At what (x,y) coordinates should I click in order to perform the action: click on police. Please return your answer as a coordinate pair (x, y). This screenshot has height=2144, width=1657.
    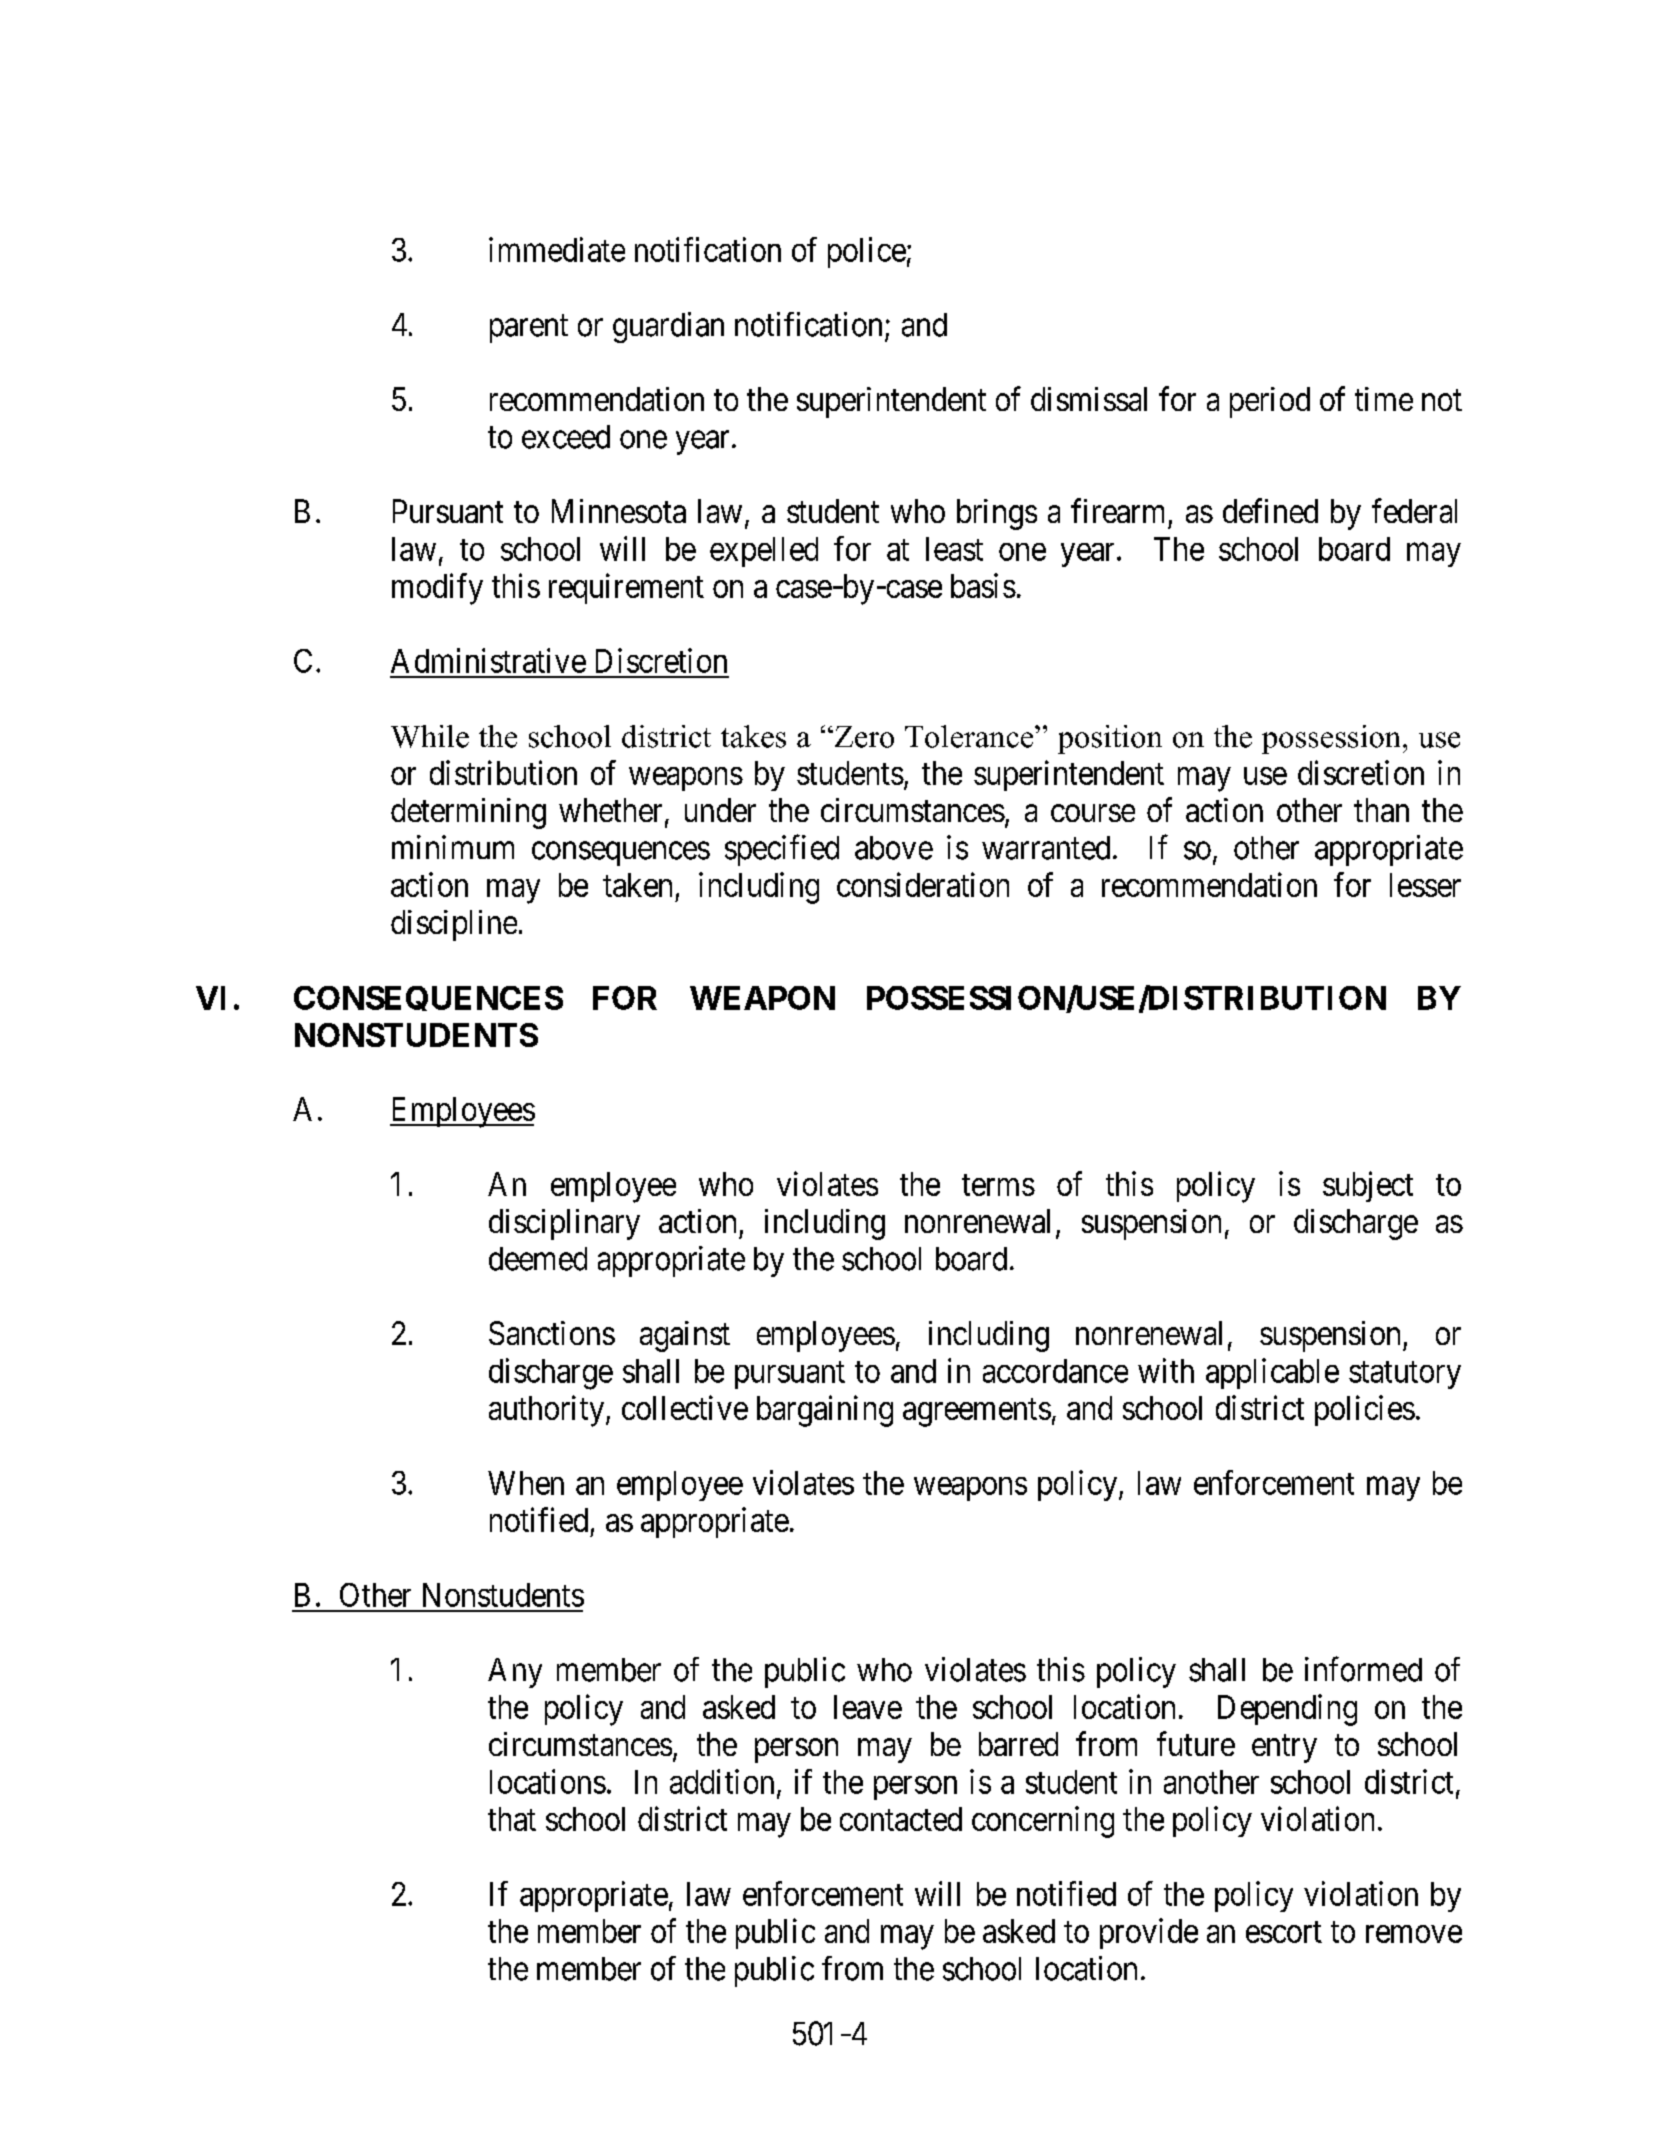
    Looking at the image, I should click on (867, 252).
